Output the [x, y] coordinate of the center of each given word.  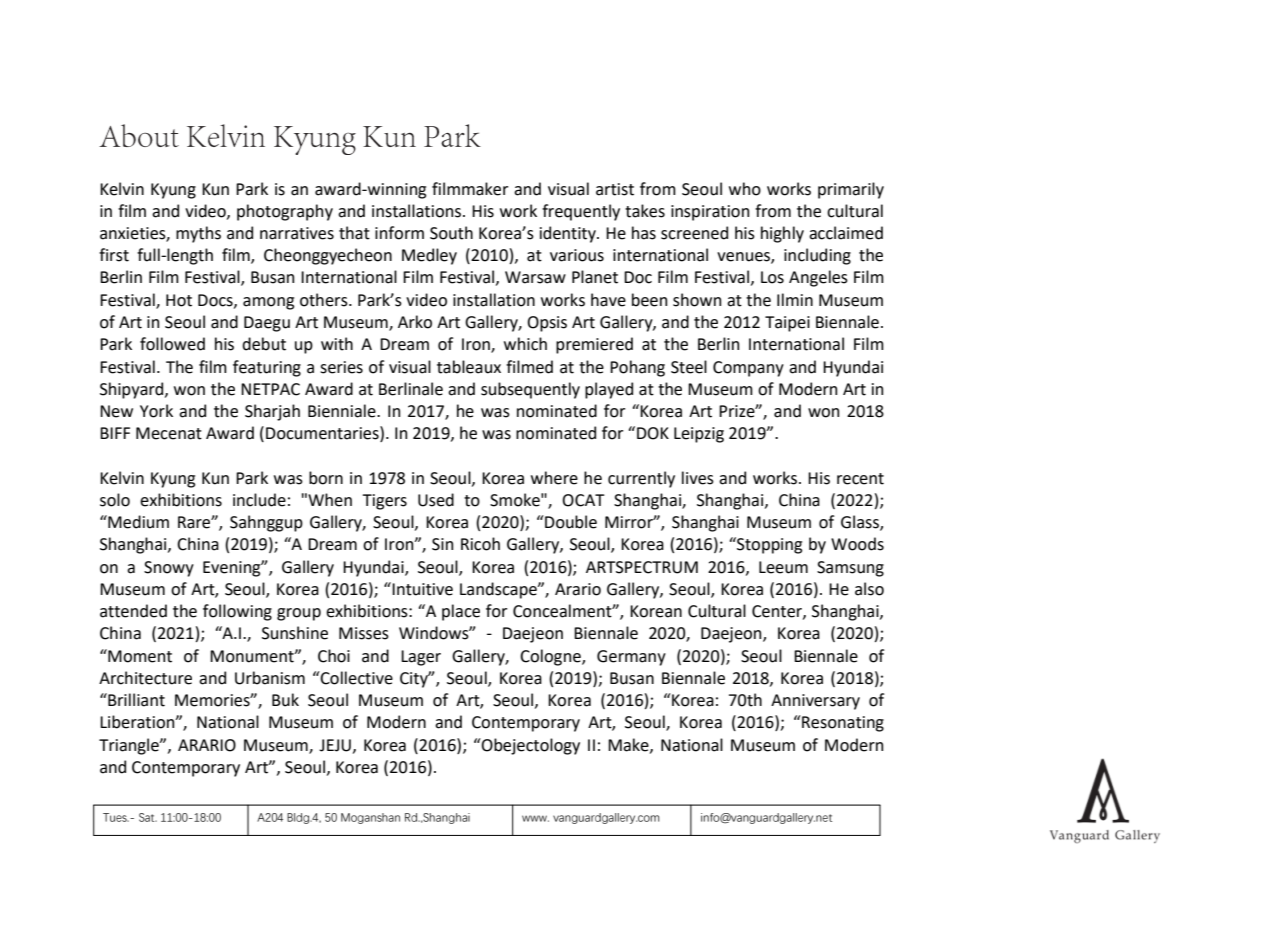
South [451, 233]
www [535, 818]
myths [198, 234]
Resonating [842, 723]
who [745, 189]
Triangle [130, 746]
